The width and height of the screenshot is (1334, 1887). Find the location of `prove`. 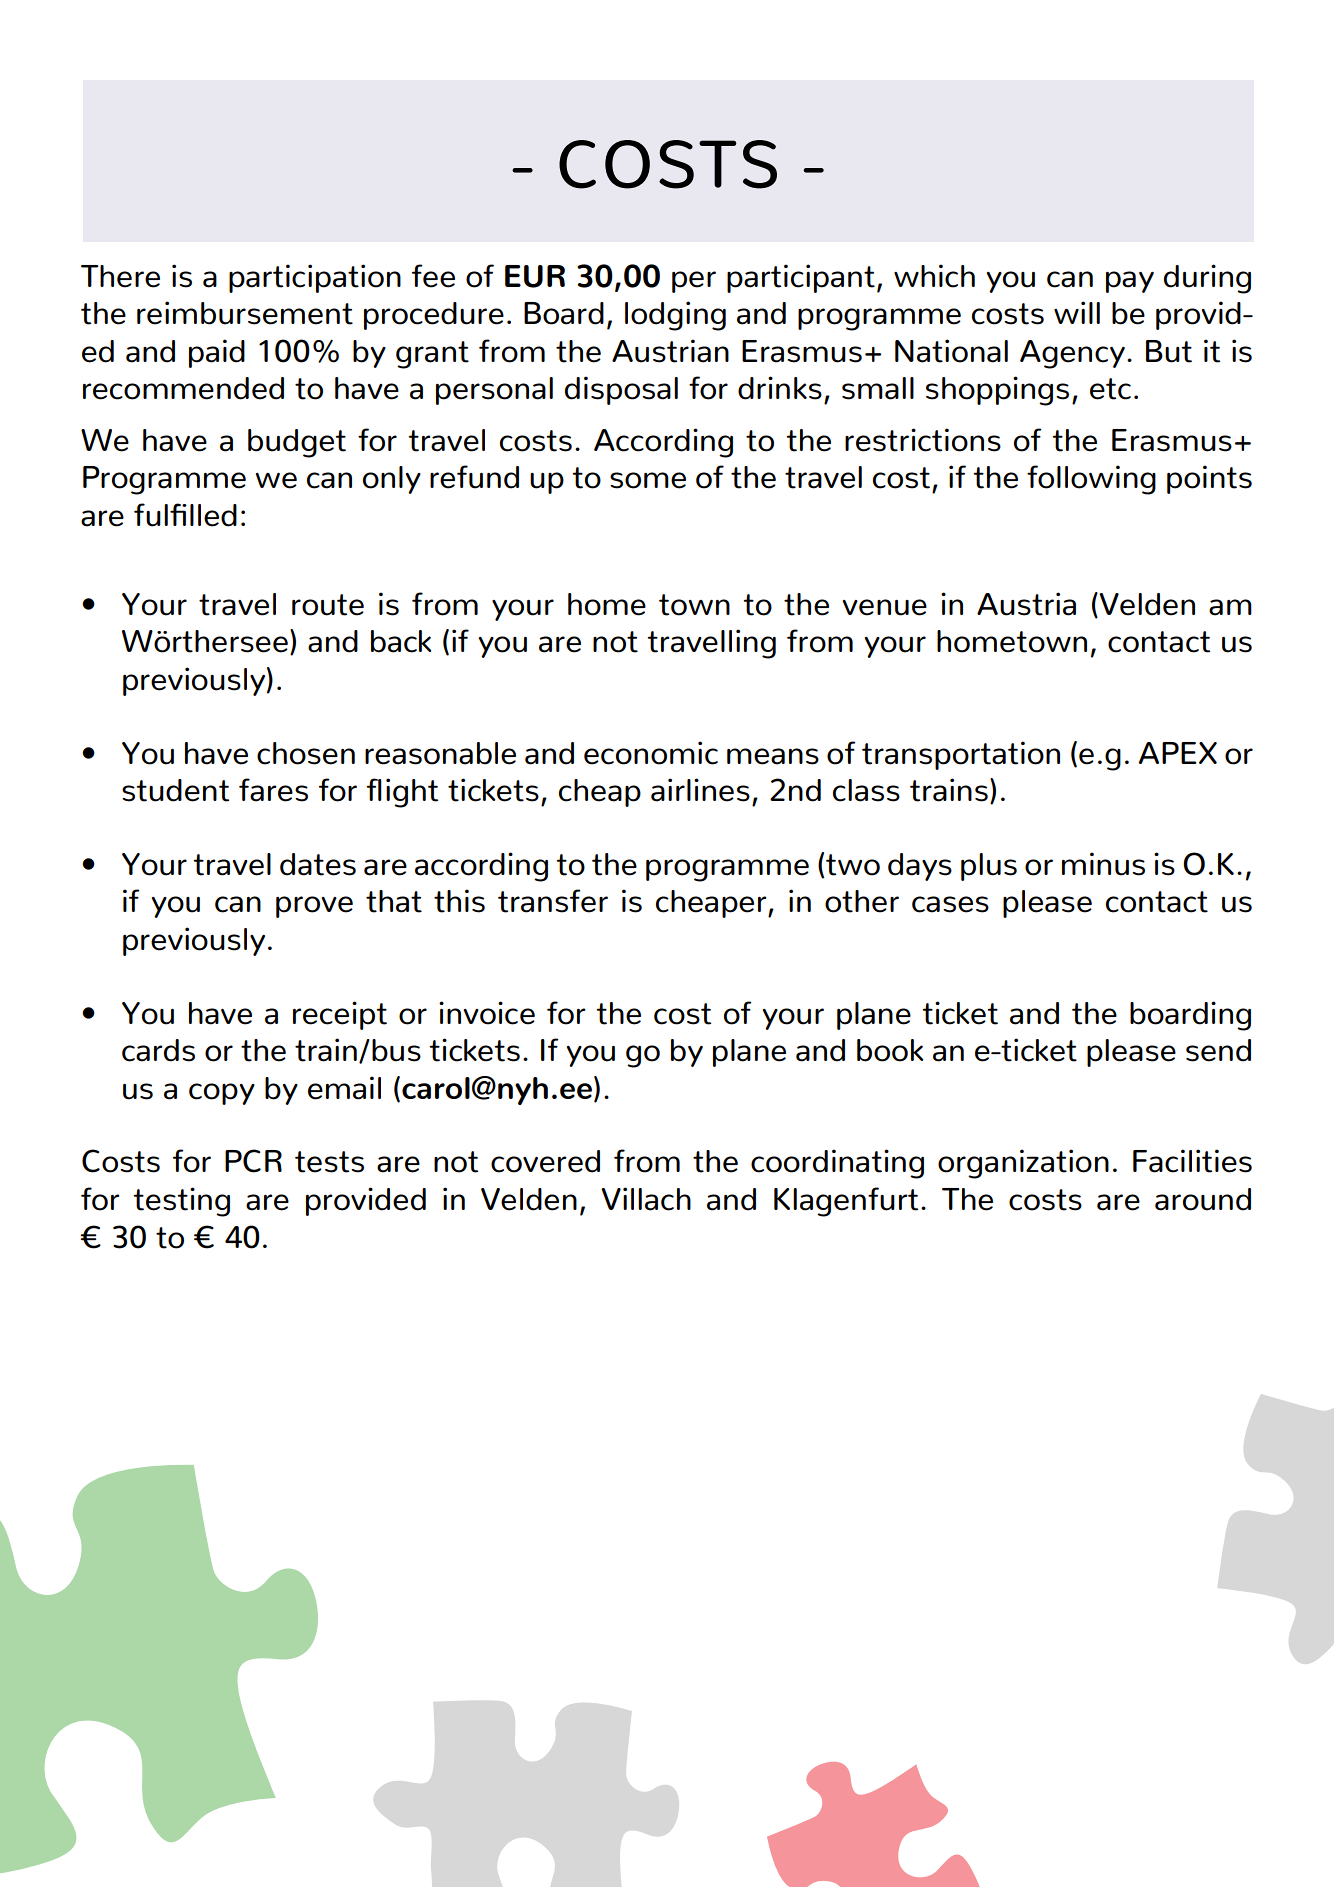

prove is located at coordinates (314, 907).
